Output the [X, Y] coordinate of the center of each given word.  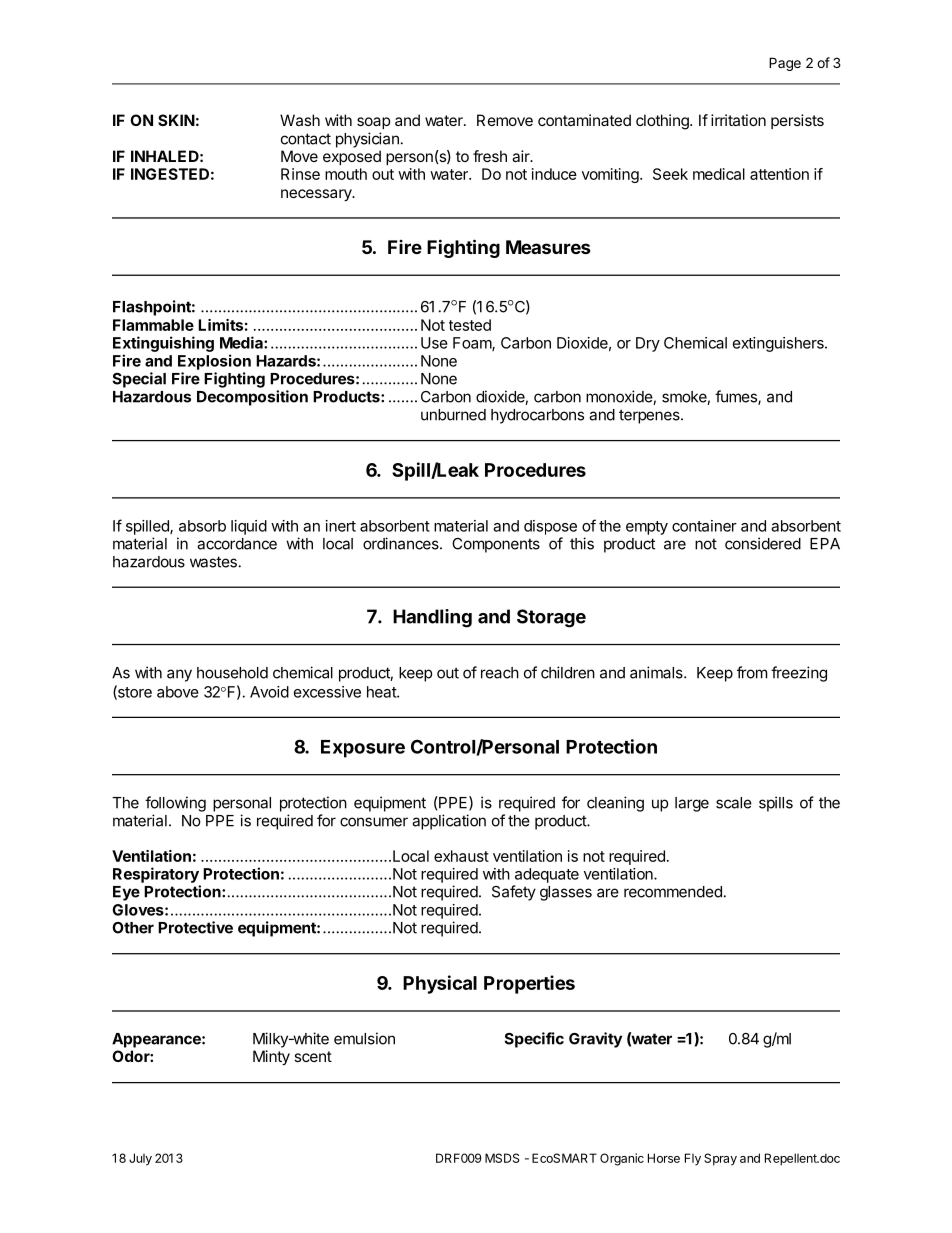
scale [734, 803]
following [175, 804]
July [140, 1159]
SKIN [176, 120]
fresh [490, 156]
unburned [453, 415]
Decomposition [252, 398]
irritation [738, 120]
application [449, 822]
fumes [737, 397]
